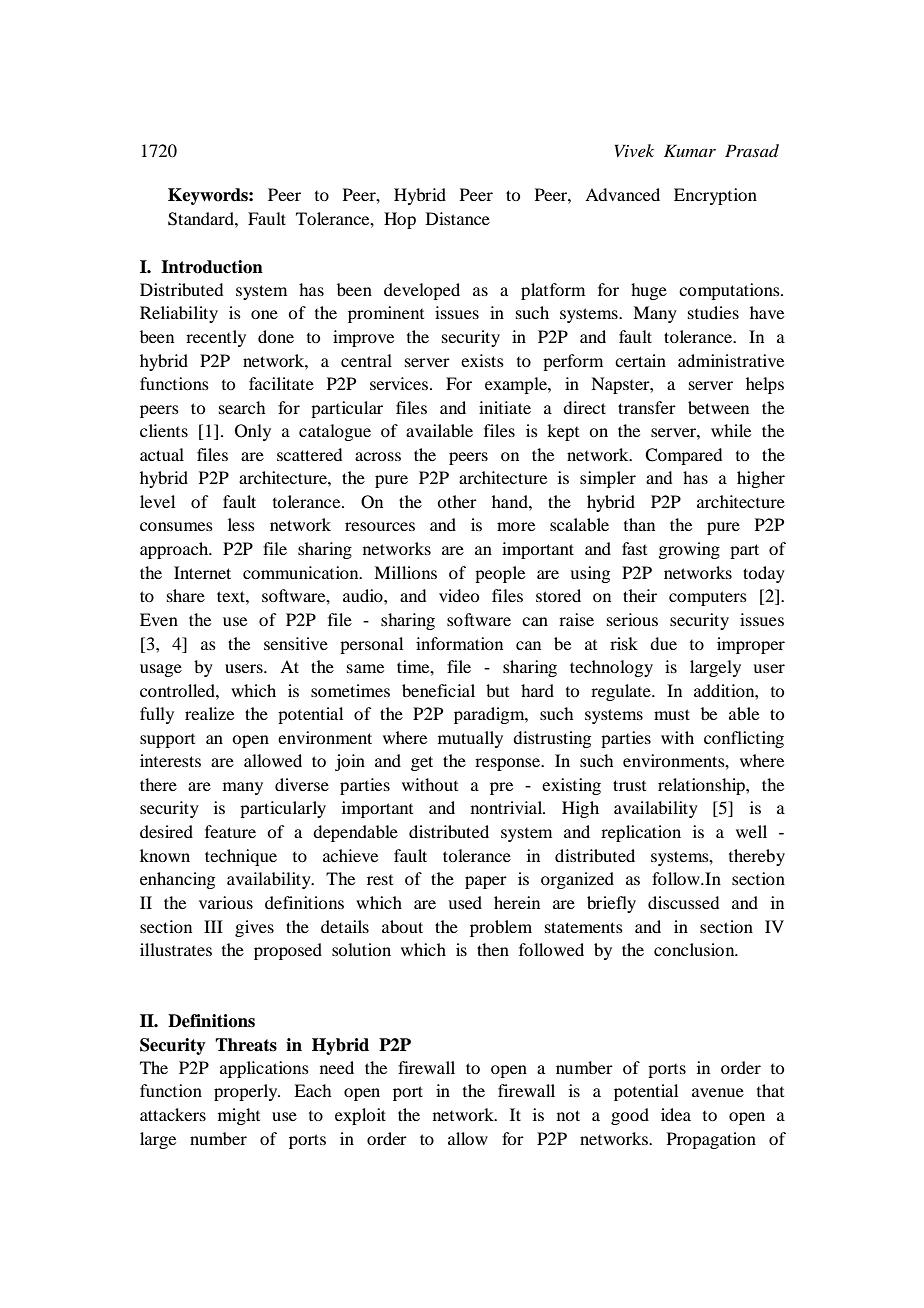 This page has height=1308, width=924. Describe the element at coordinates (459, 643) in the page. I see `information` at that location.
